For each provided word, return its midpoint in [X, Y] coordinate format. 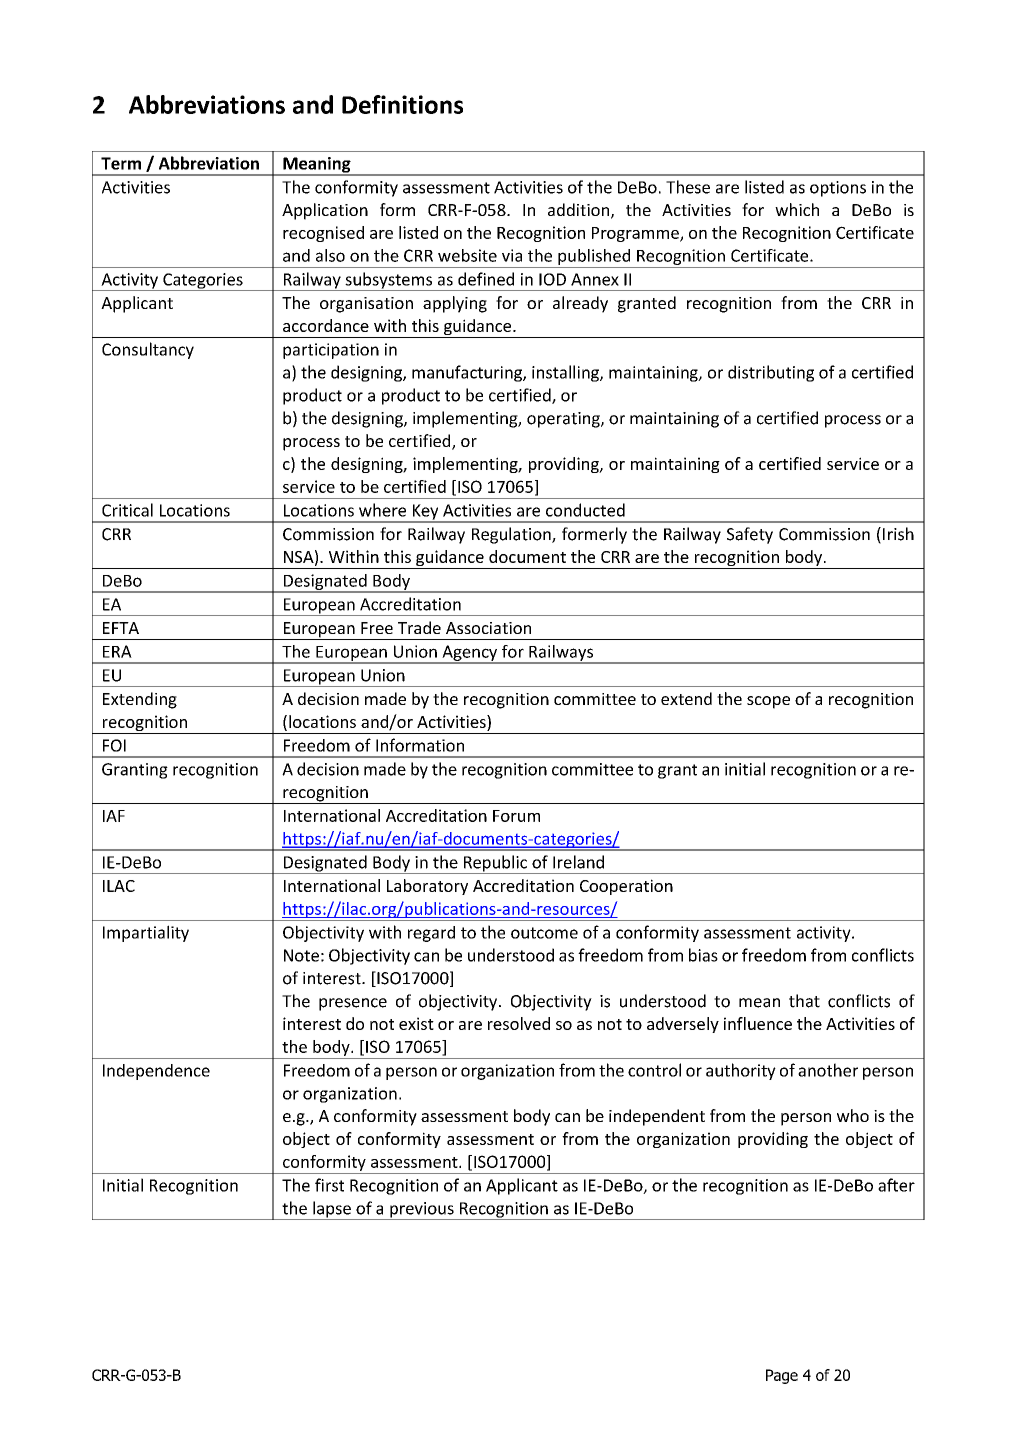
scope [768, 702]
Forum [516, 816]
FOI [114, 745]
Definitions [402, 104]
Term [121, 163]
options [838, 189]
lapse [332, 1210]
